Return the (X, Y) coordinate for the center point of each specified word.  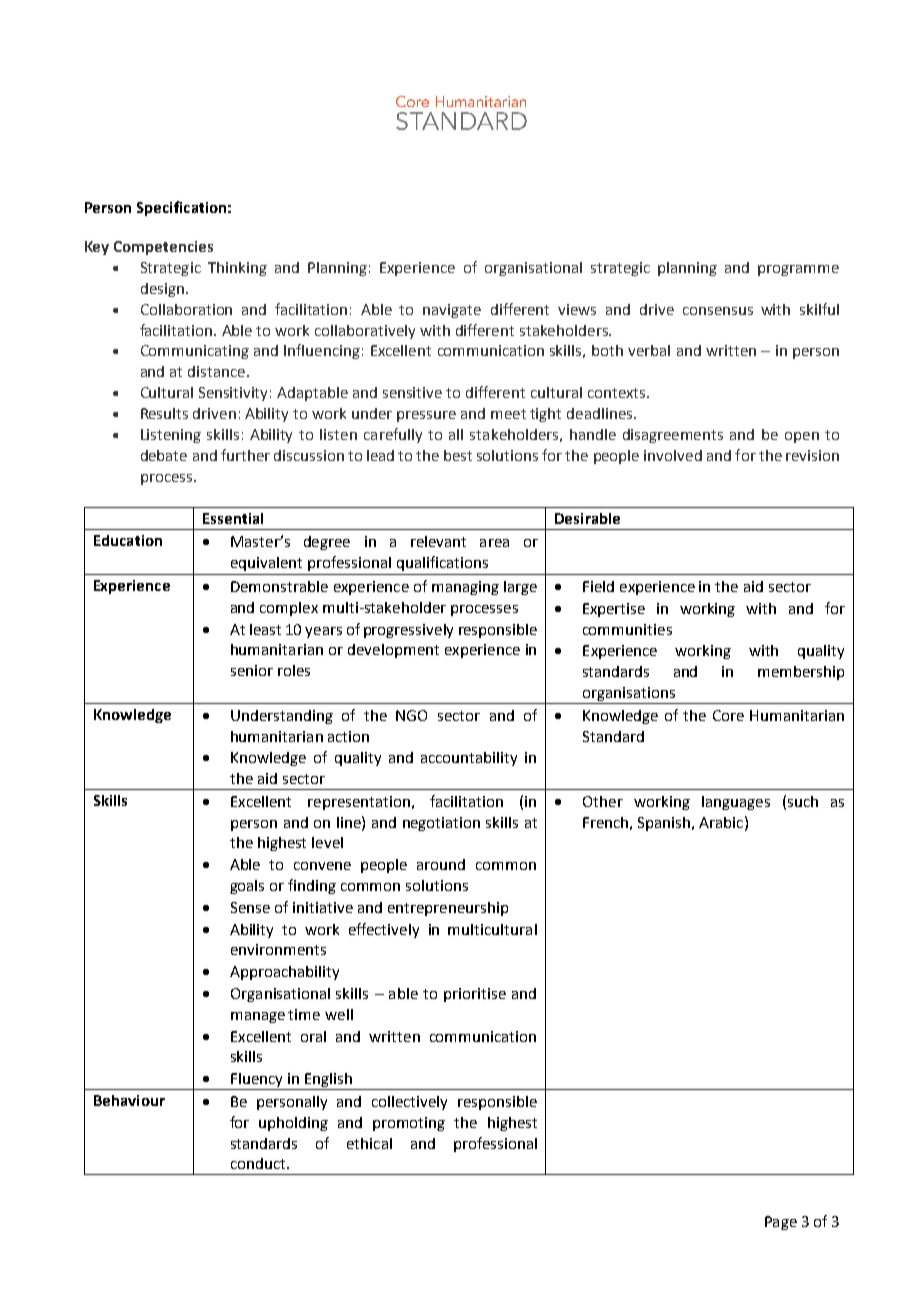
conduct (259, 1163)
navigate (452, 311)
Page (781, 1223)
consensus (718, 311)
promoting (409, 1124)
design (162, 290)
